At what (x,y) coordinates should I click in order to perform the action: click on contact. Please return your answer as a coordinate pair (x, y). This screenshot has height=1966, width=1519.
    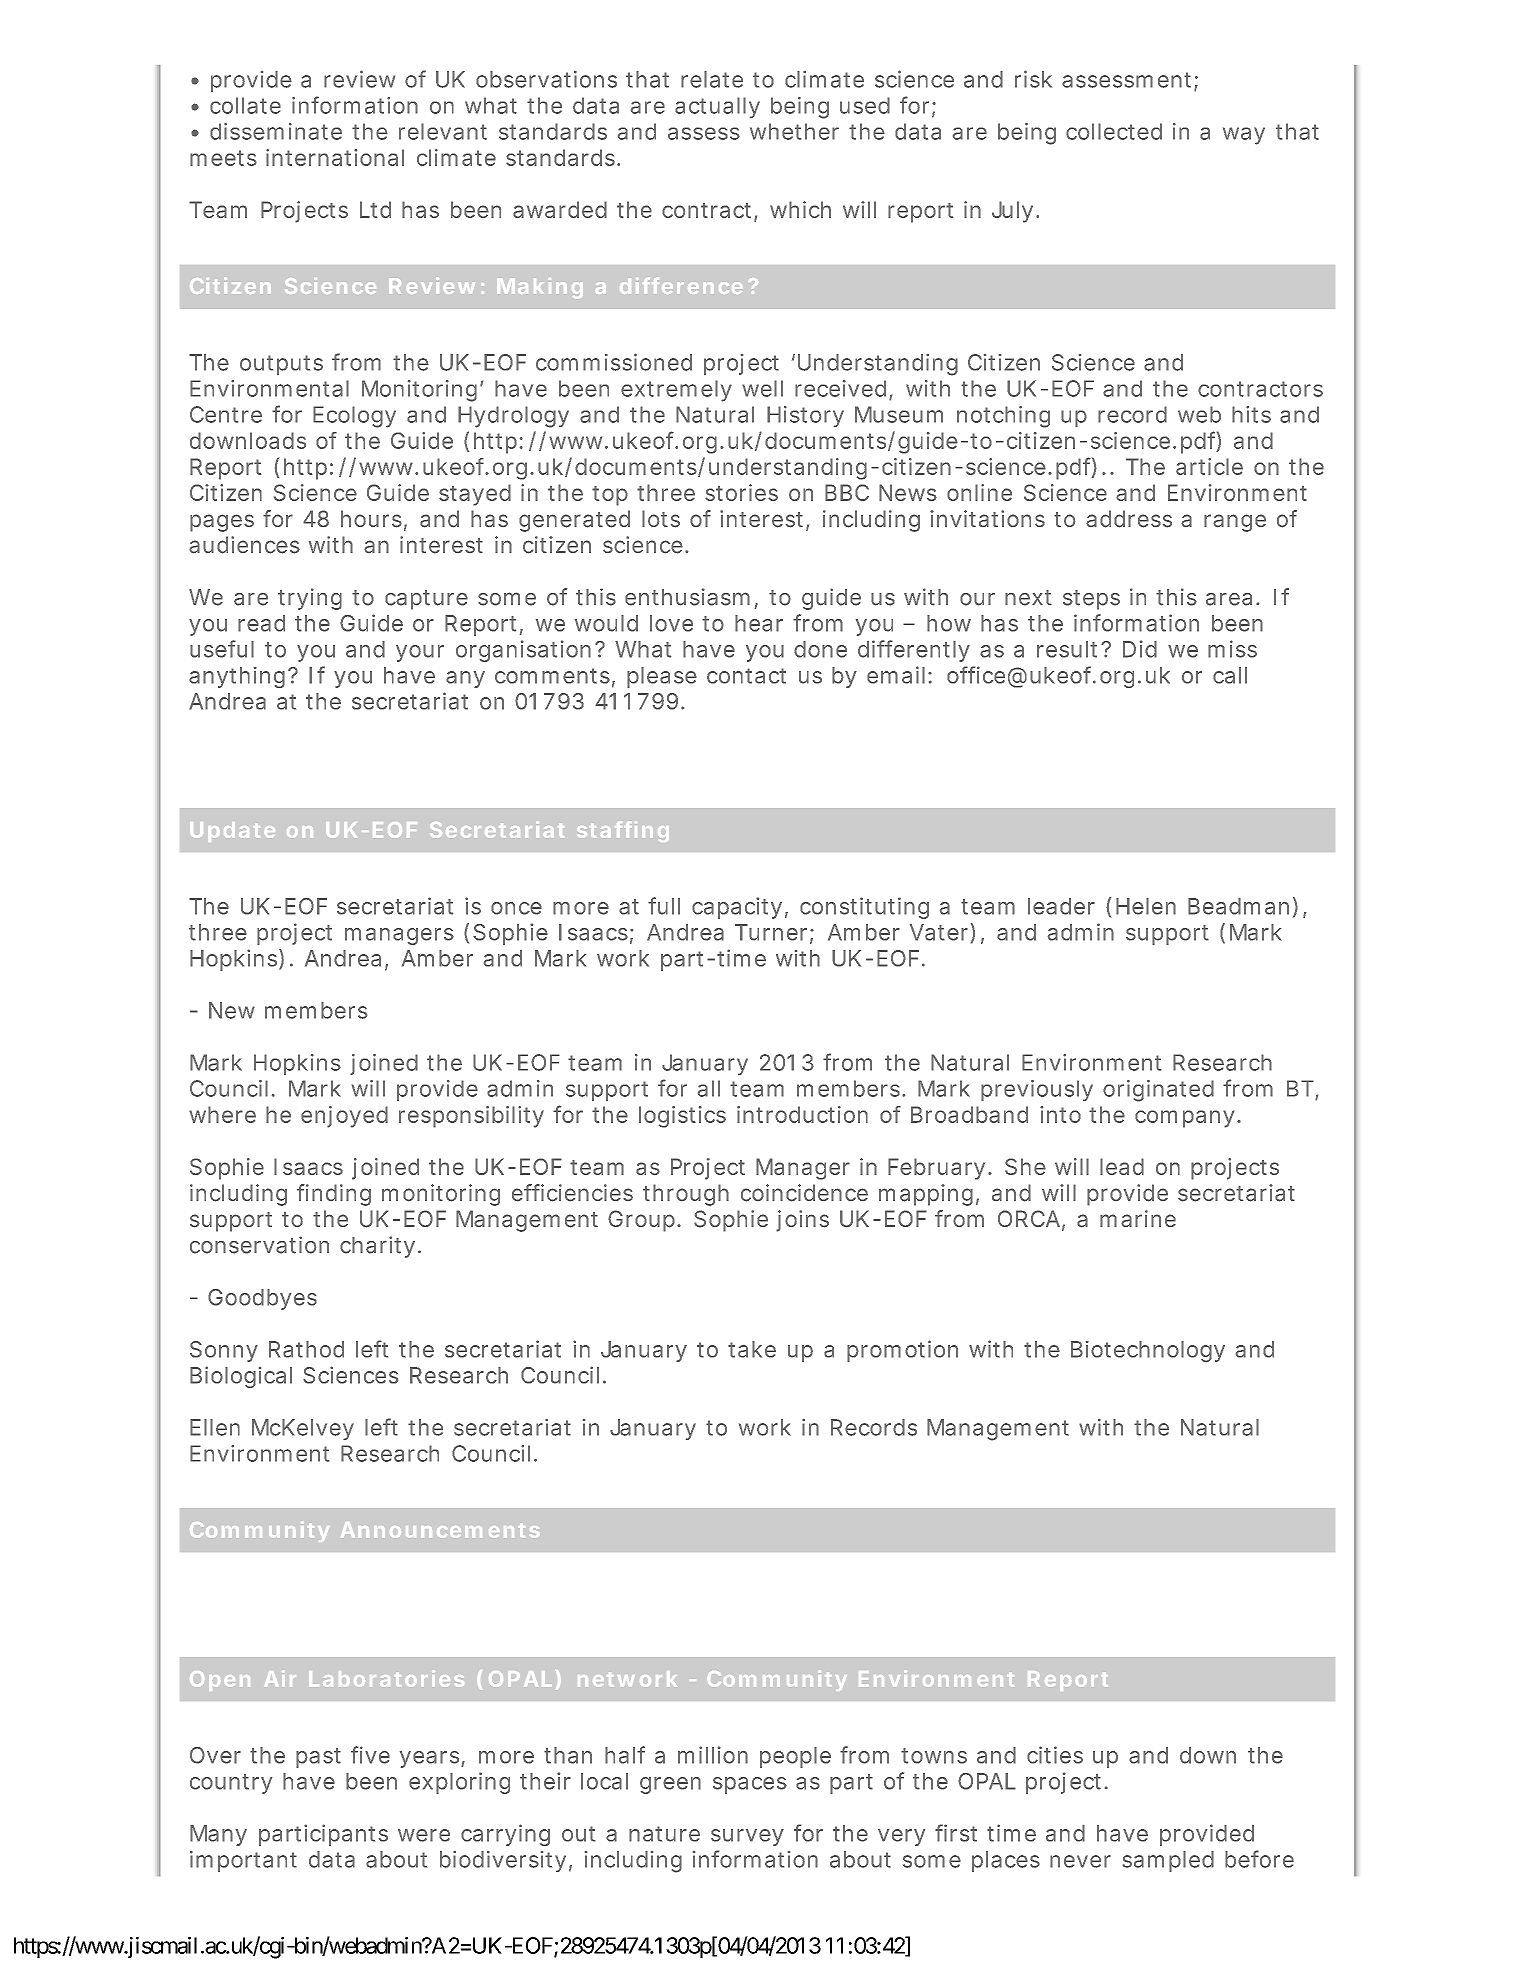
    Looking at the image, I should click on (746, 676).
